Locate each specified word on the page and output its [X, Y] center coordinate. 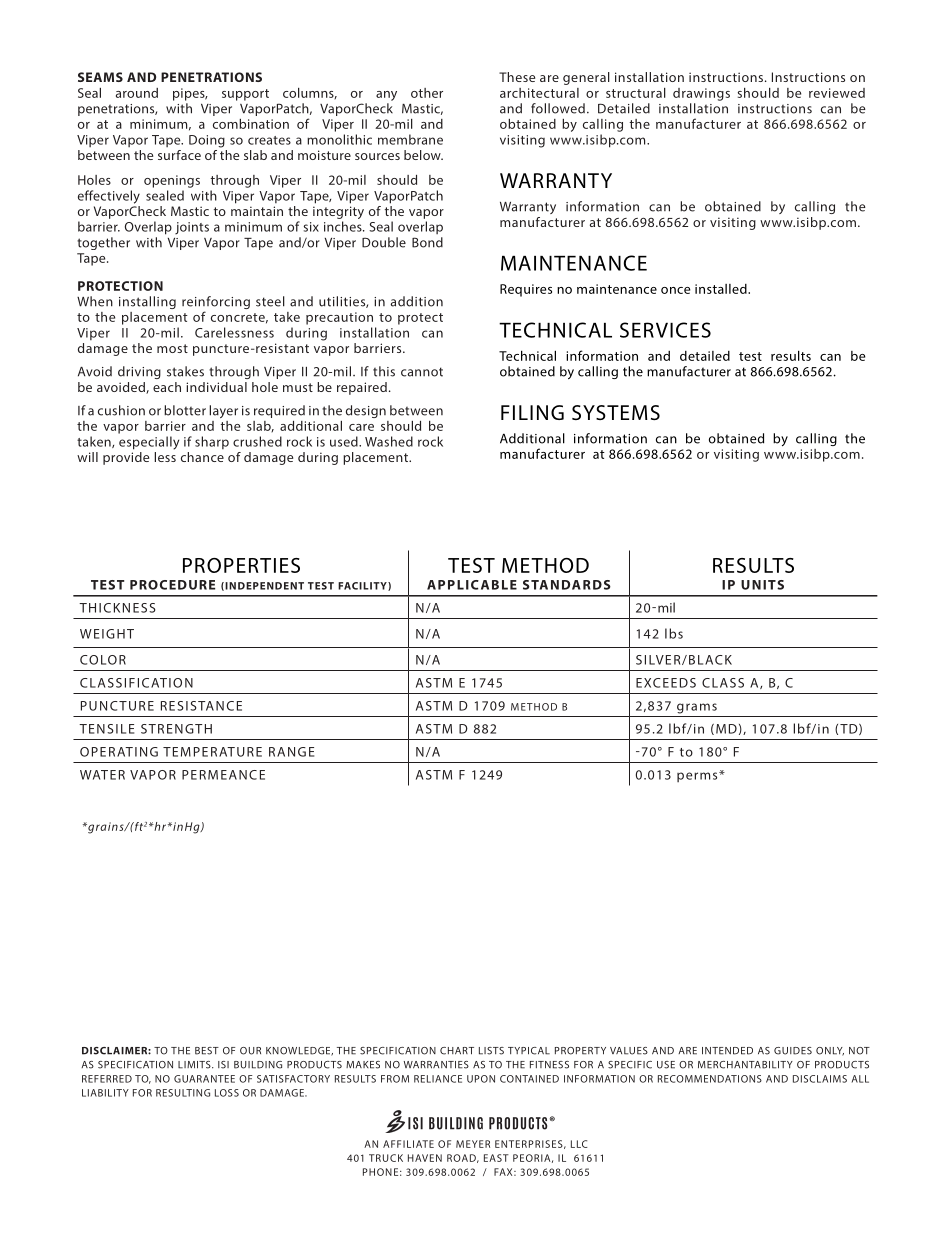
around [137, 93]
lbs [674, 633]
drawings [701, 94]
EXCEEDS [666, 683]
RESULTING [183, 1093]
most [172, 348]
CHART [457, 1051]
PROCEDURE [172, 585]
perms [698, 777]
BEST [207, 1051]
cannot [422, 372]
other [427, 93]
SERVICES [665, 330]
